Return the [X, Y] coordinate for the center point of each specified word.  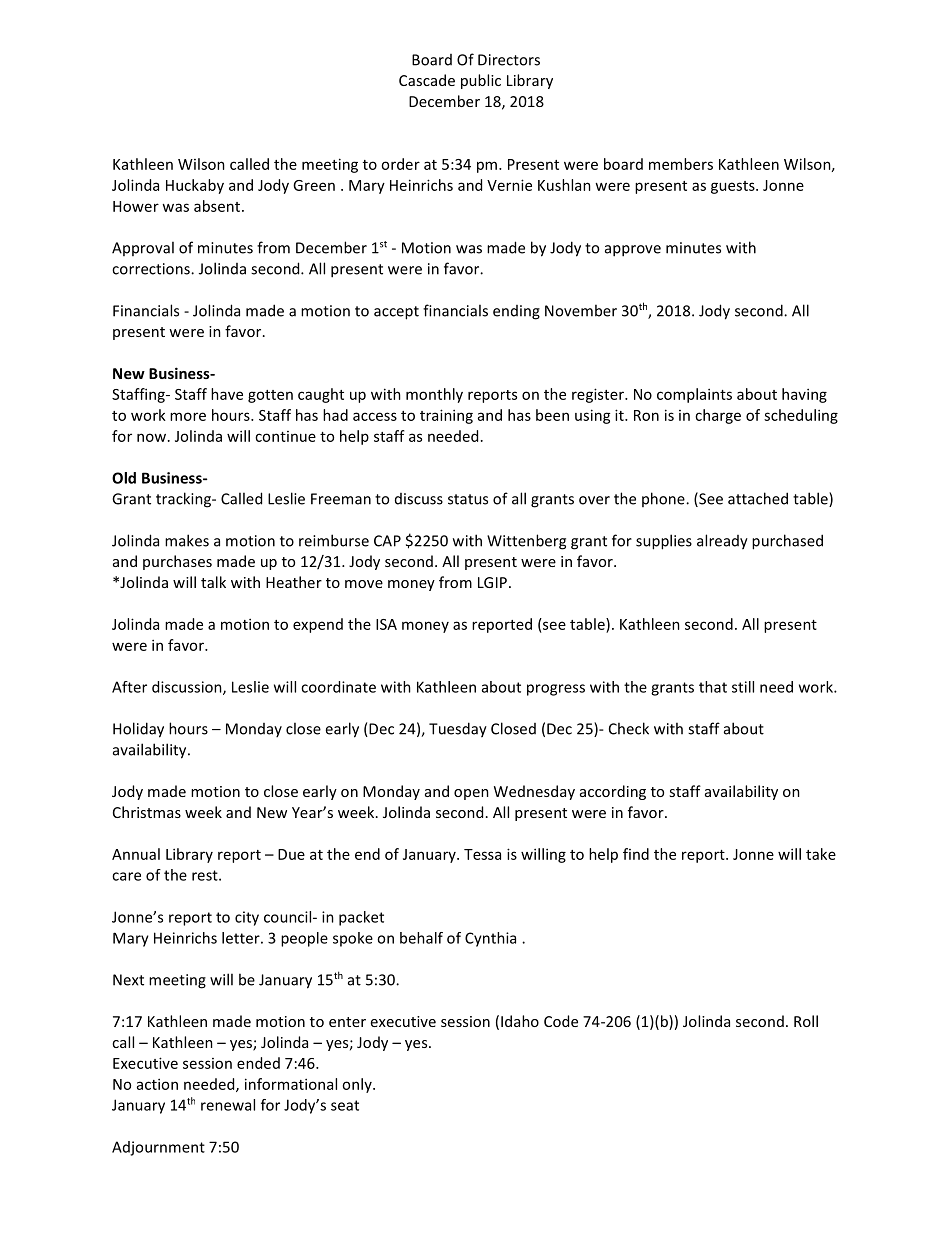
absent [218, 206]
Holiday [138, 730]
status [468, 499]
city [247, 918]
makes [187, 540]
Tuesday [458, 730]
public [481, 81]
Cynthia [490, 939]
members [681, 164]
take [821, 854]
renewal [228, 1105]
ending [516, 312]
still [743, 687]
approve [633, 251]
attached [758, 498]
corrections [152, 269]
